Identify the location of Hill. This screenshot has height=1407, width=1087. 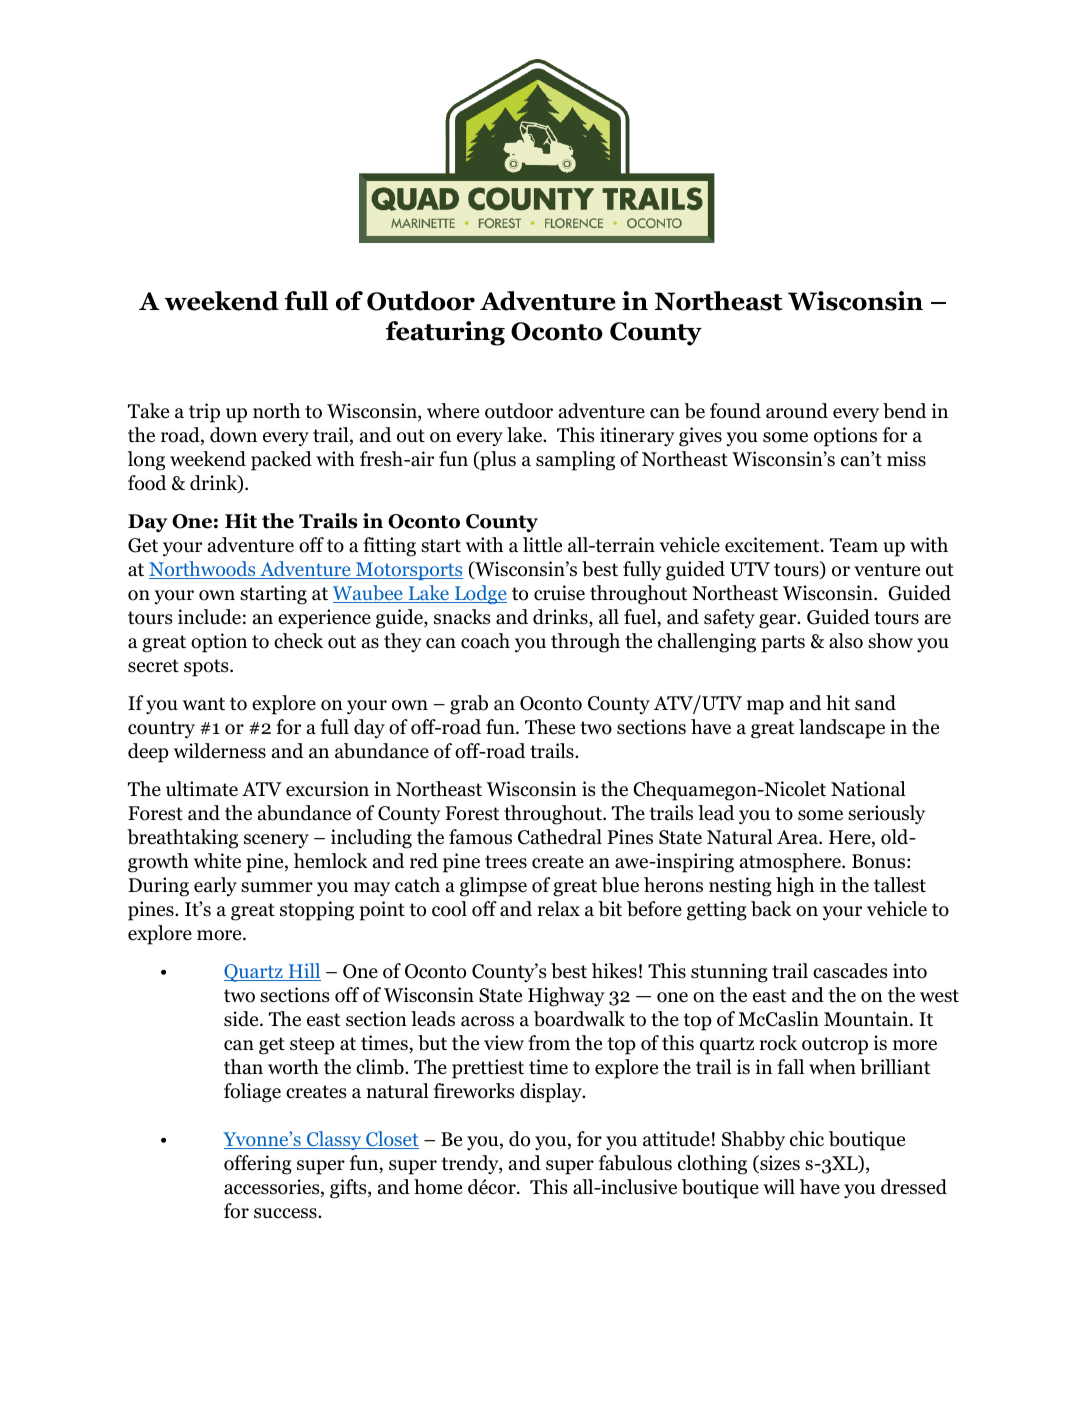
(303, 972).
